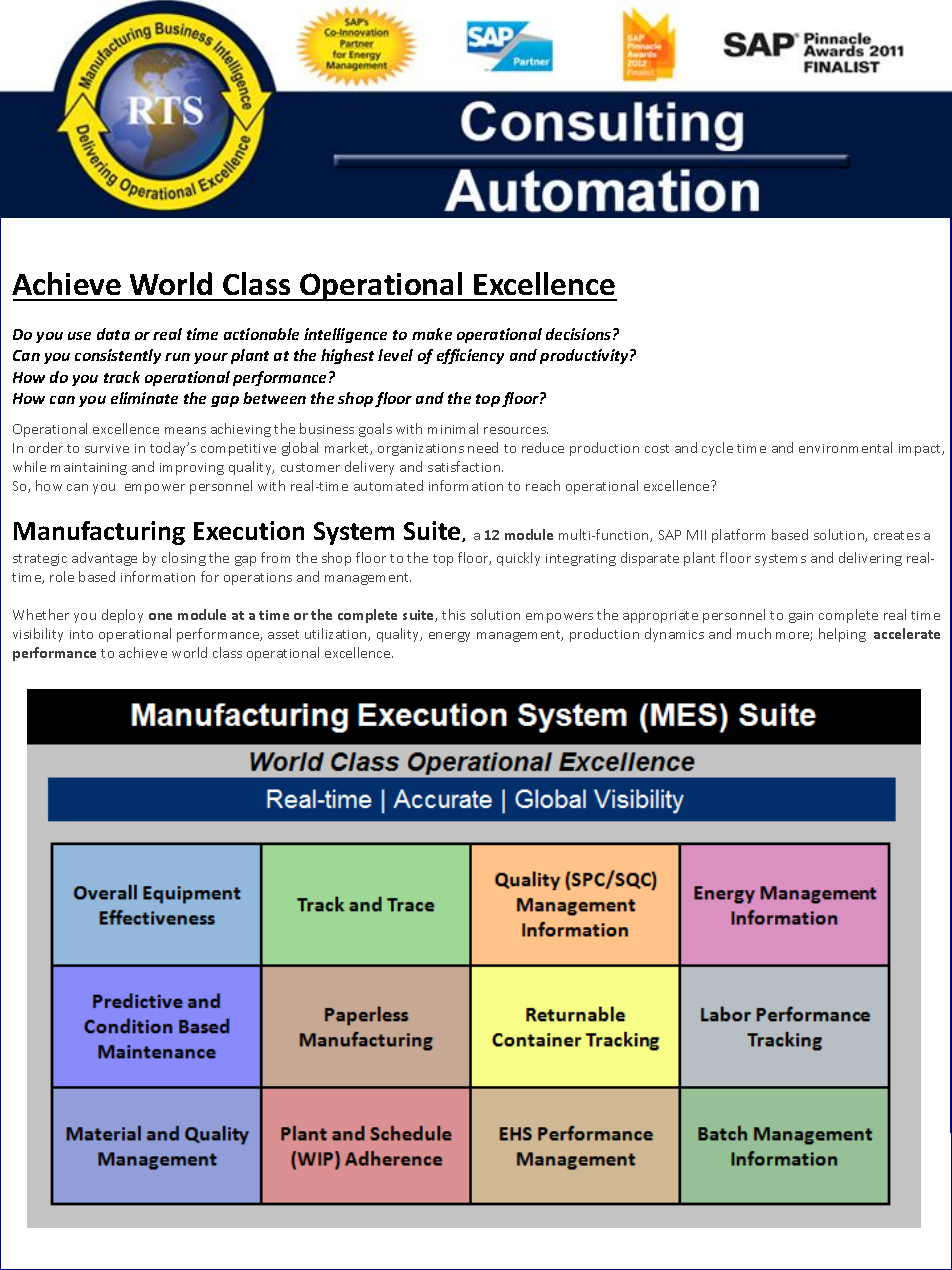  I want to click on survive, so click(107, 448).
